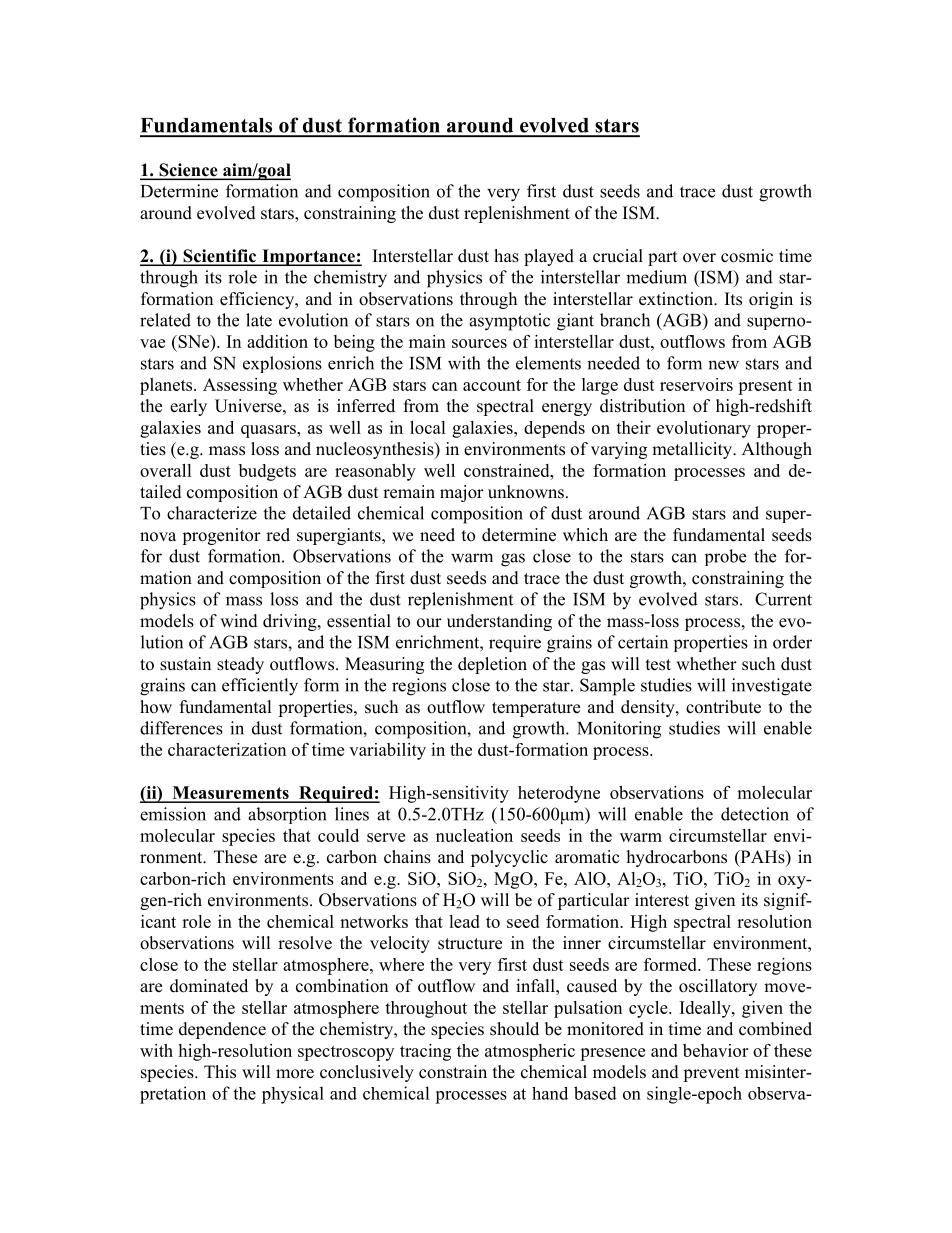 This page has width=952, height=1233. Describe the element at coordinates (747, 256) in the page. I see `cosmic` at that location.
